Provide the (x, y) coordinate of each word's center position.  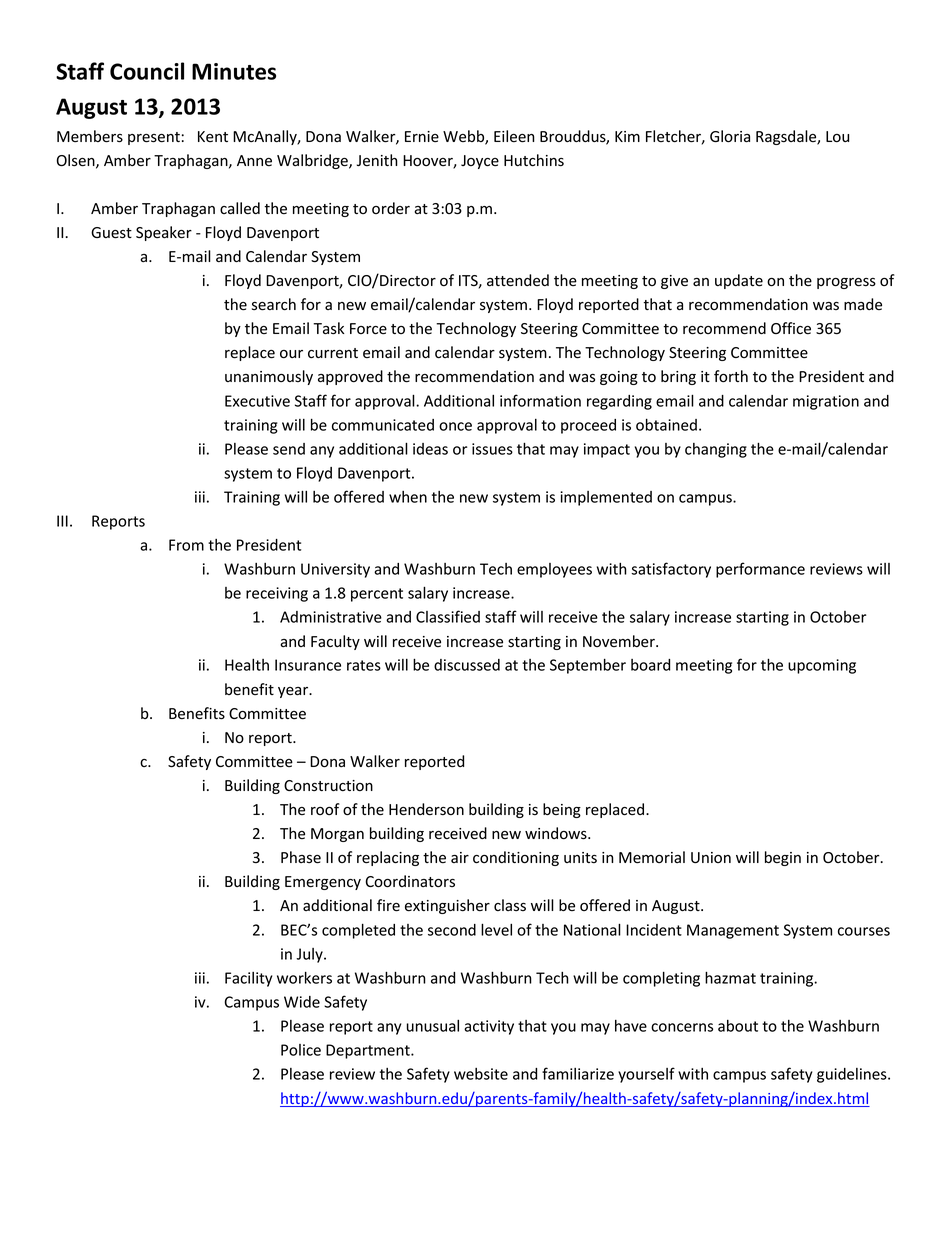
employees (554, 570)
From (186, 545)
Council (147, 71)
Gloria (730, 136)
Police (301, 1050)
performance (760, 570)
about (738, 1026)
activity (489, 1027)
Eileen (514, 136)
